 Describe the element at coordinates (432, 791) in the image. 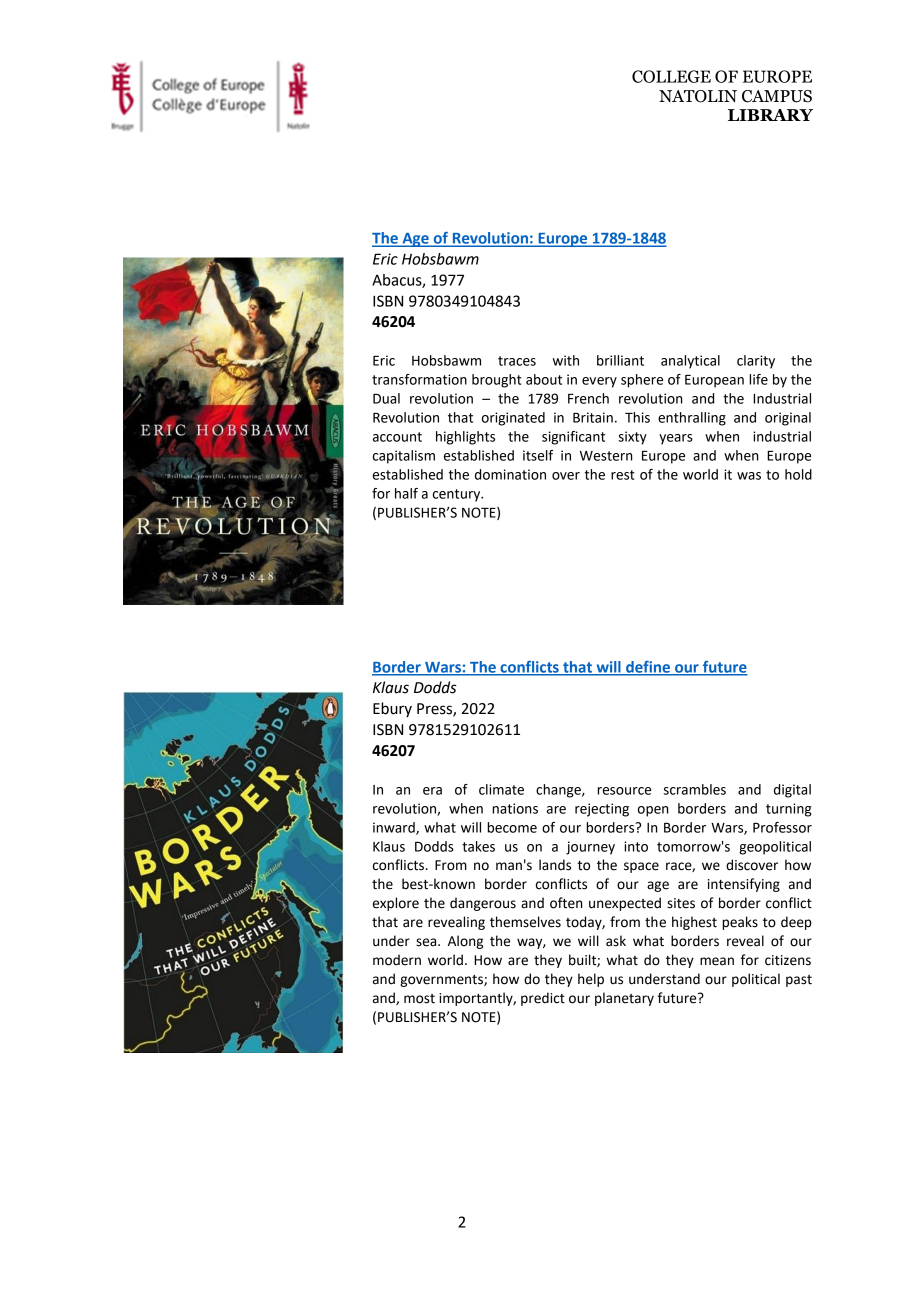

I see `era` at that location.
